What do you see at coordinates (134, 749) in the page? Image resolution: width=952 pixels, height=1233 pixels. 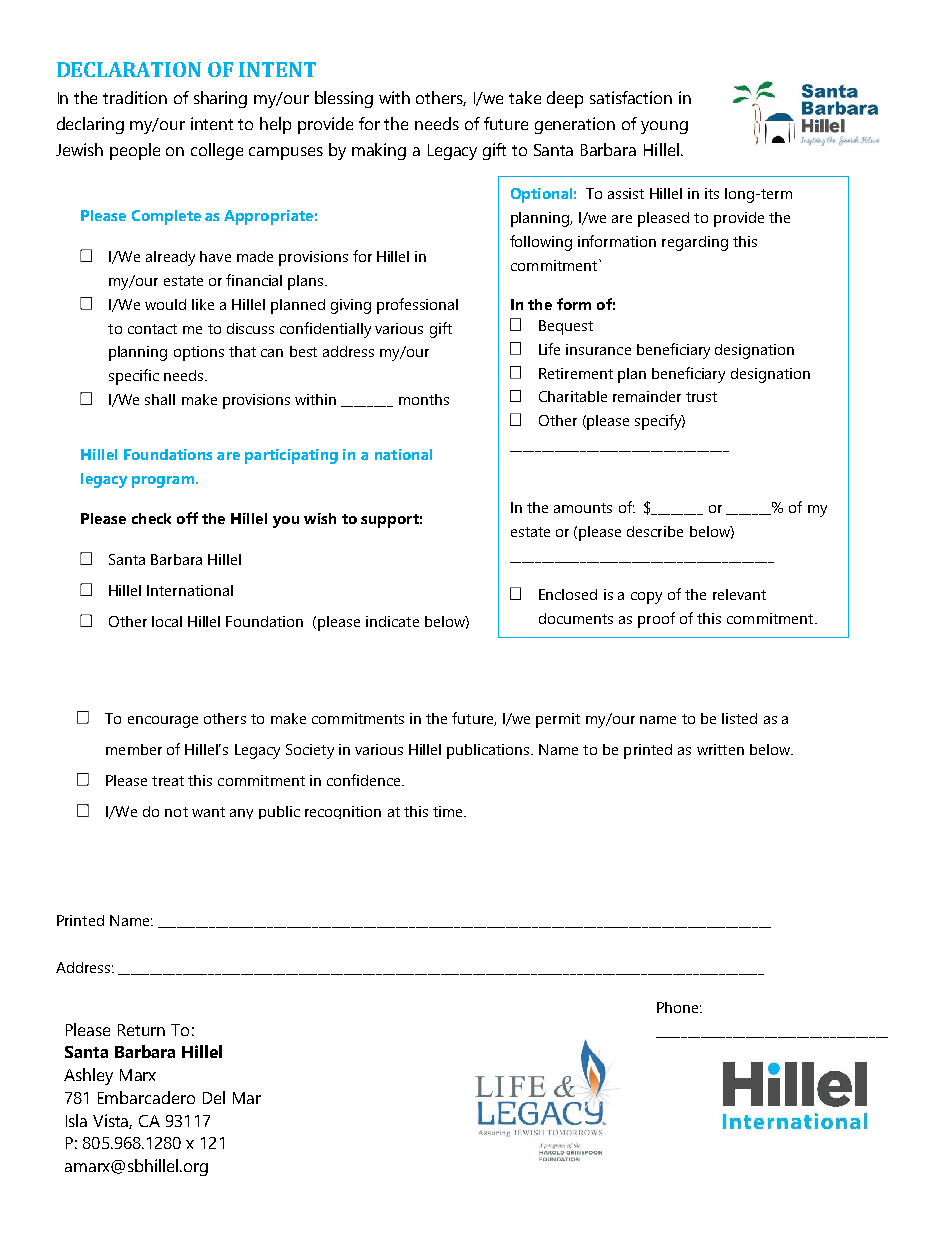 I see `member` at bounding box center [134, 749].
